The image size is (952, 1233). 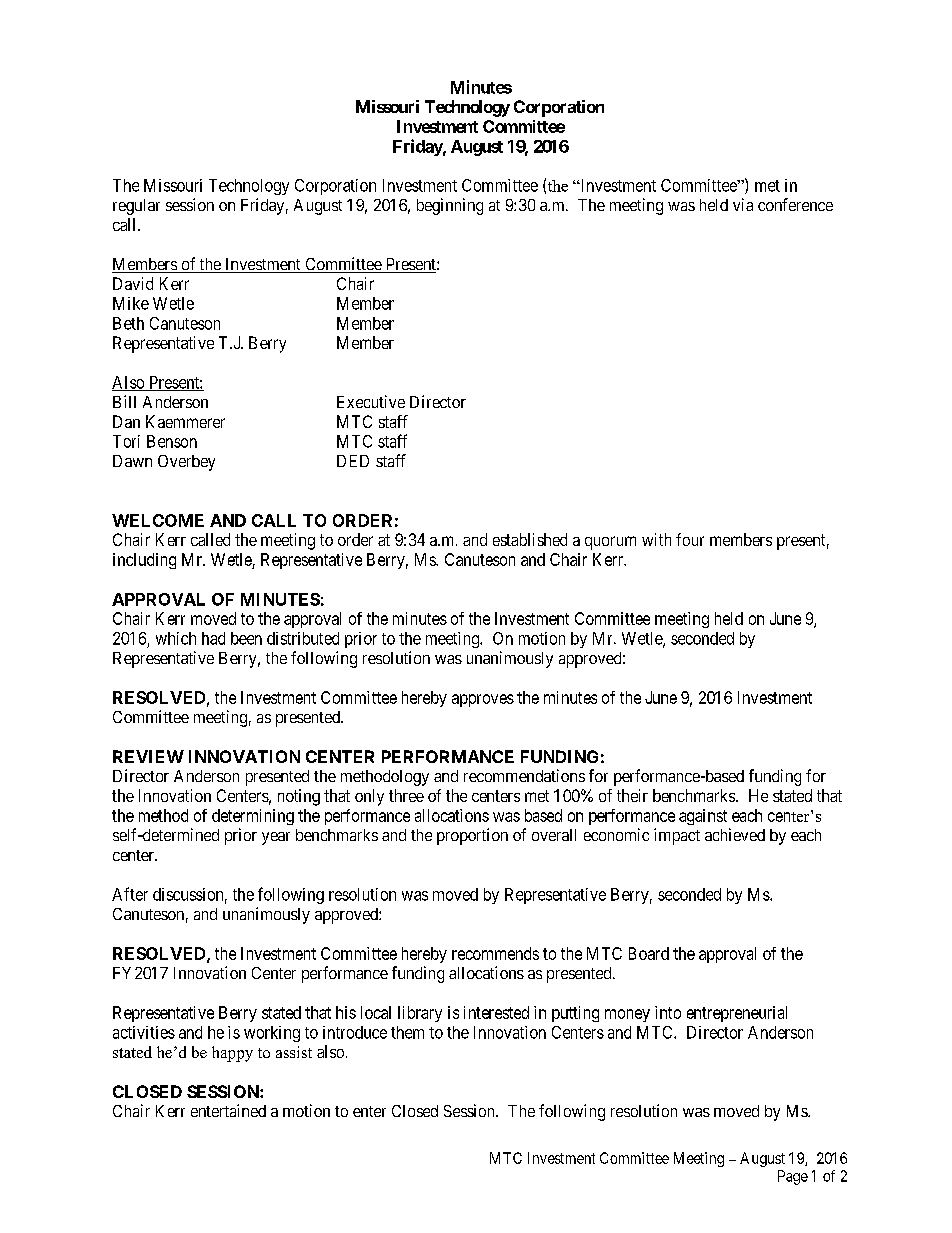 I want to click on achieved, so click(x=735, y=834).
